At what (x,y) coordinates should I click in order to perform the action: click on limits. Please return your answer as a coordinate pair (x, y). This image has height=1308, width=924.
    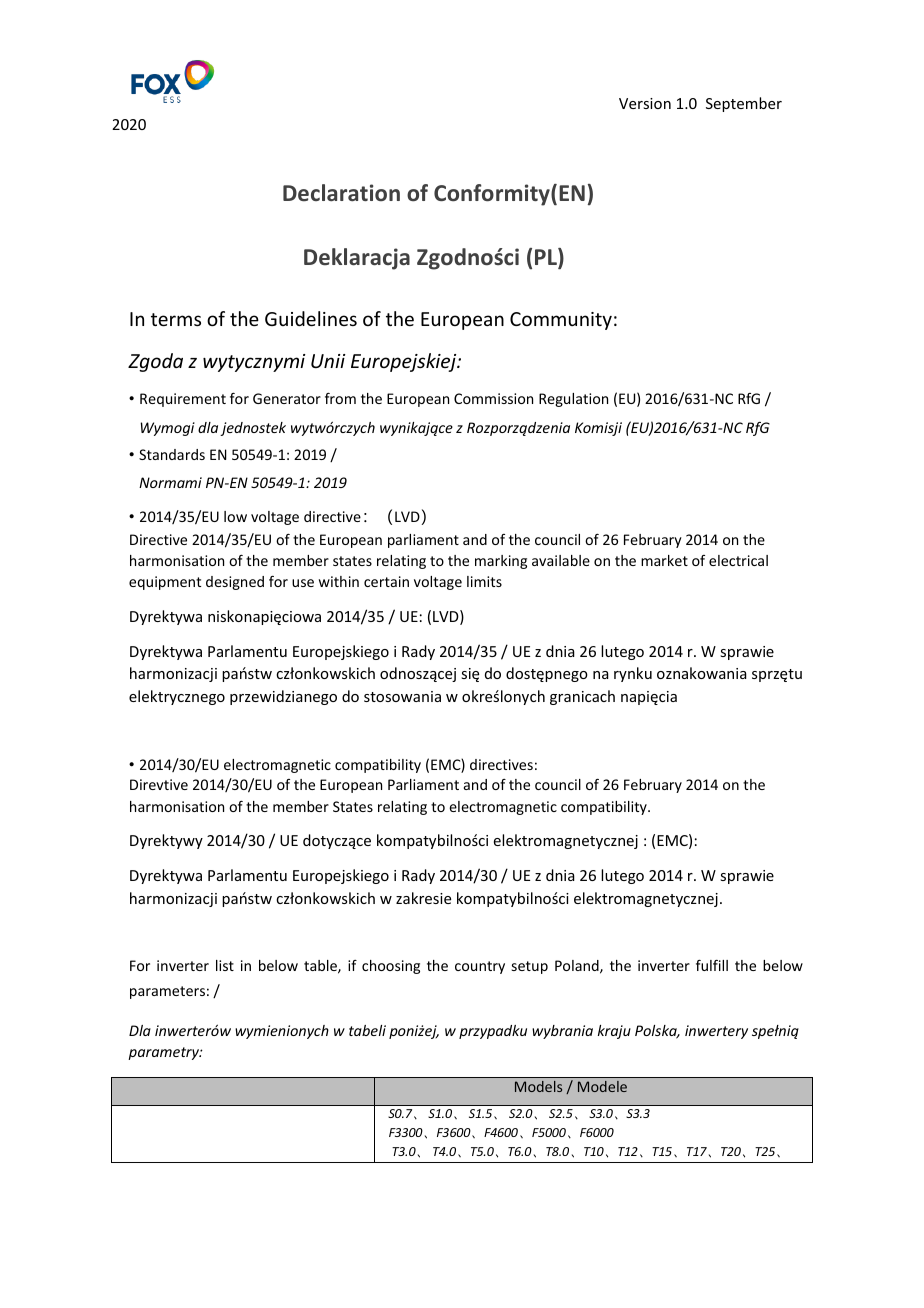
    Looking at the image, I should click on (484, 581).
